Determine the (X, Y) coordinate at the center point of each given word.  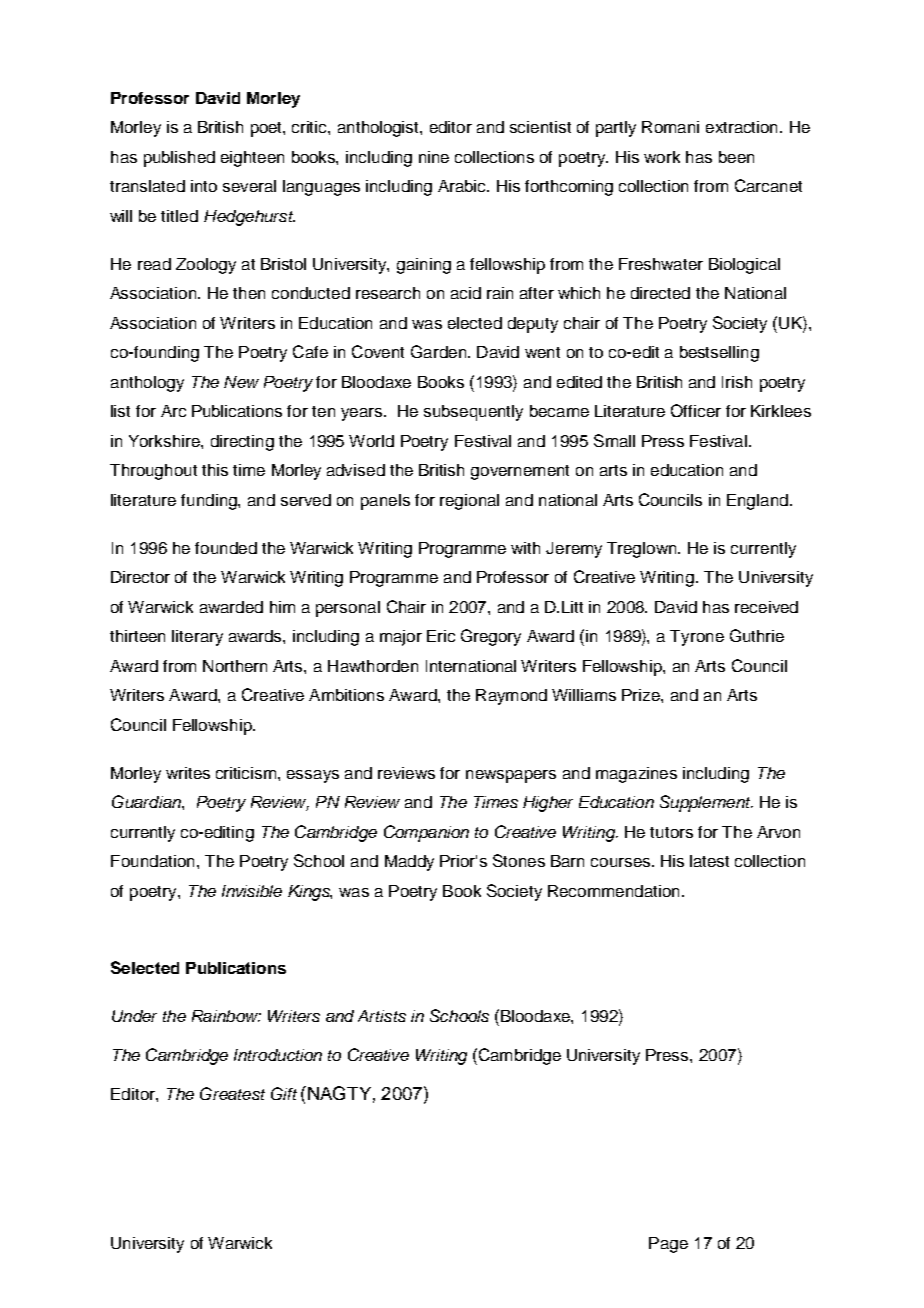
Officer (696, 410)
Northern (235, 666)
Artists (382, 1016)
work (662, 157)
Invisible (252, 891)
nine (434, 157)
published (179, 159)
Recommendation (613, 891)
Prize (642, 695)
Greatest (232, 1093)
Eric (441, 636)
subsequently (473, 413)
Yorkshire (165, 441)
